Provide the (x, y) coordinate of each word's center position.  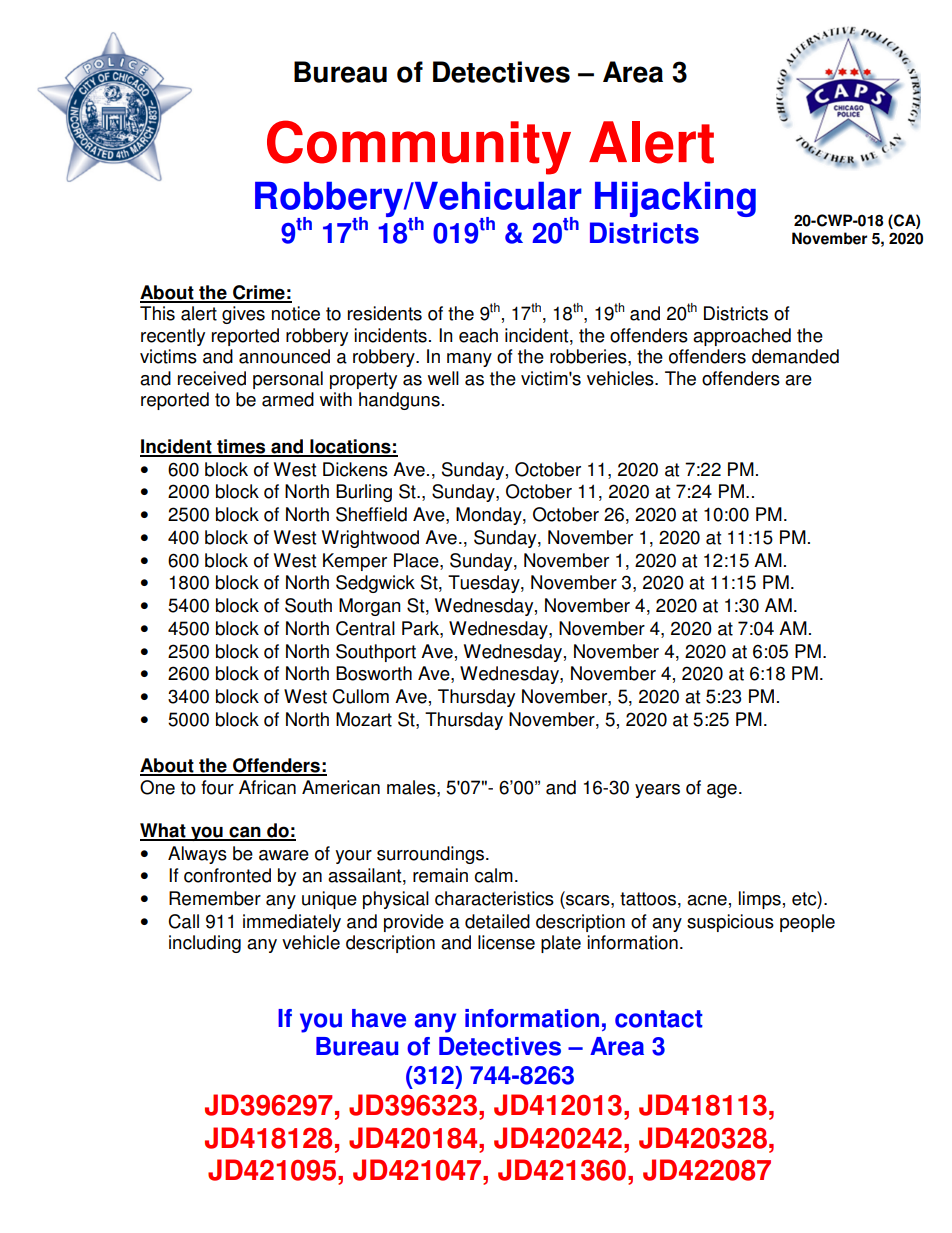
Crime (259, 293)
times (241, 447)
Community (419, 147)
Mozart (364, 719)
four (217, 787)
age (722, 791)
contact (659, 1019)
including (205, 944)
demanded (795, 356)
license (506, 942)
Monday (490, 516)
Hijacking (675, 199)
